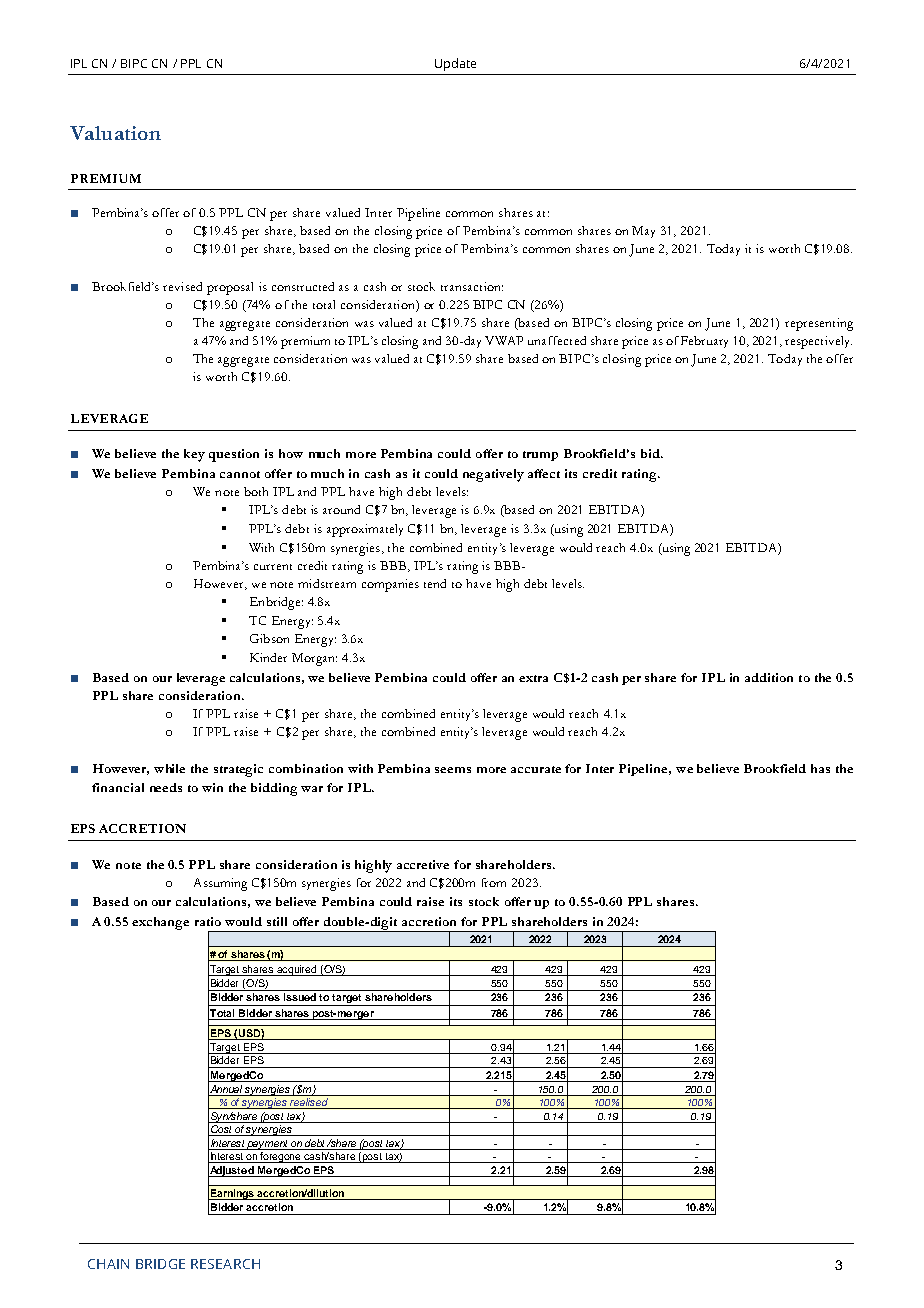  Describe the element at coordinates (819, 324) in the page. I see `representing` at that location.
